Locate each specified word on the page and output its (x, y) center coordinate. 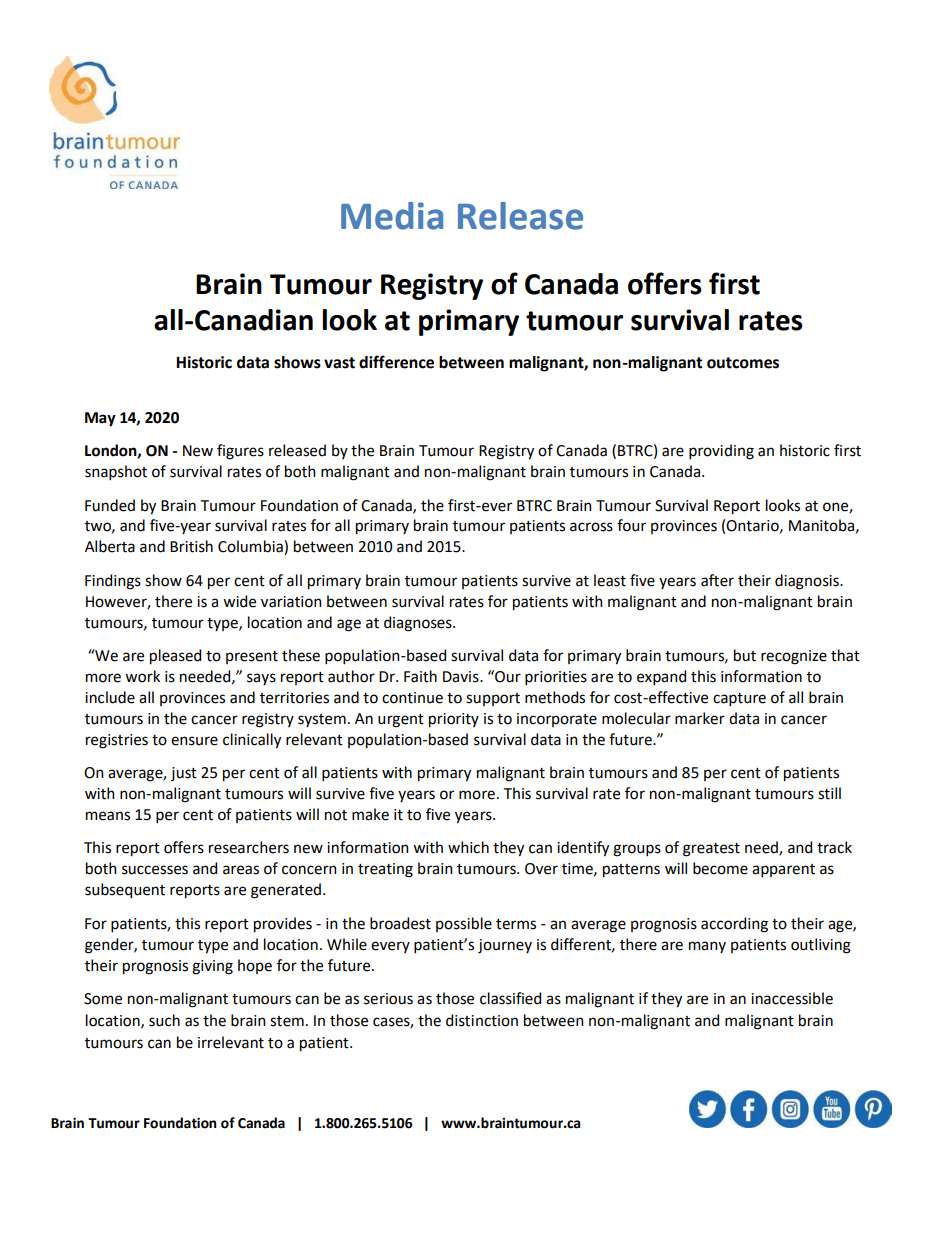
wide (239, 601)
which (468, 847)
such (164, 1020)
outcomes (743, 363)
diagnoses (419, 624)
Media (392, 216)
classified (510, 998)
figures (240, 452)
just (184, 774)
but (745, 655)
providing (721, 452)
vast (339, 363)
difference (396, 362)
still (829, 793)
